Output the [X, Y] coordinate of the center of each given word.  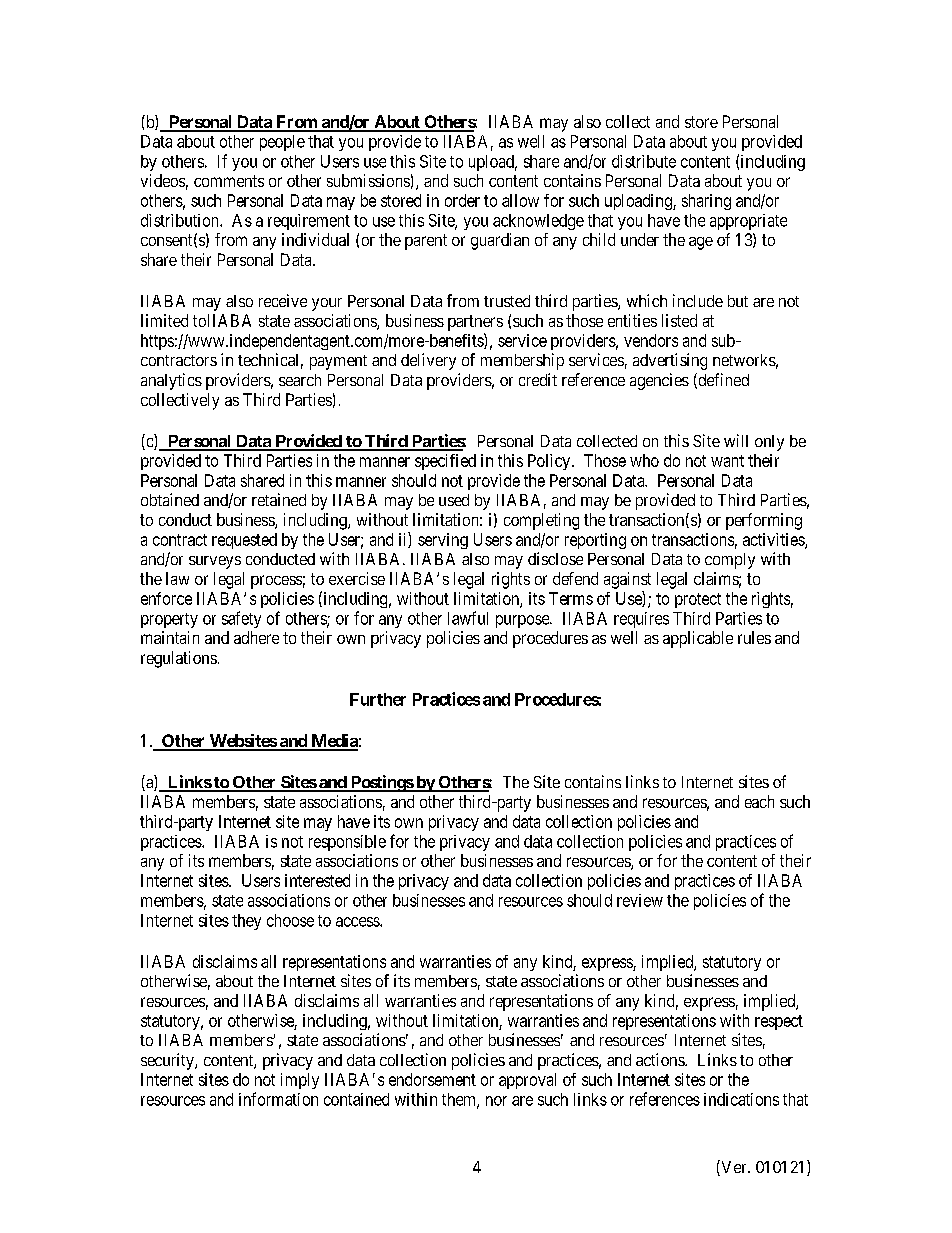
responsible [347, 843]
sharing [706, 202]
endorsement [432, 1079]
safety [241, 619]
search [300, 380]
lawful [468, 618]
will [736, 440]
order [462, 200]
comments [229, 181]
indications [741, 1099]
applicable [698, 639]
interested [317, 880]
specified [445, 462]
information [278, 1099]
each [759, 801]
